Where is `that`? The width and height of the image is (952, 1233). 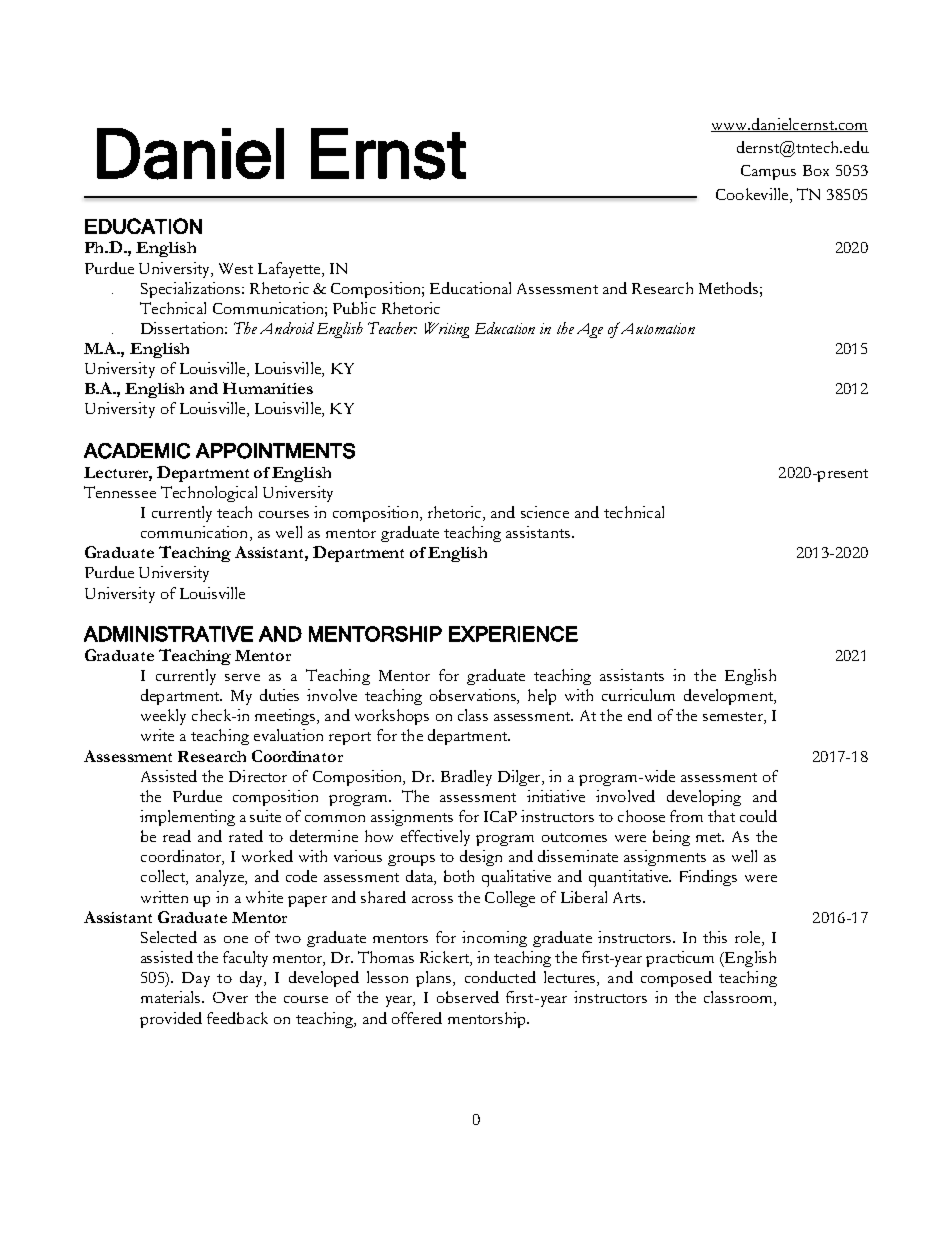 that is located at coordinates (721, 816).
